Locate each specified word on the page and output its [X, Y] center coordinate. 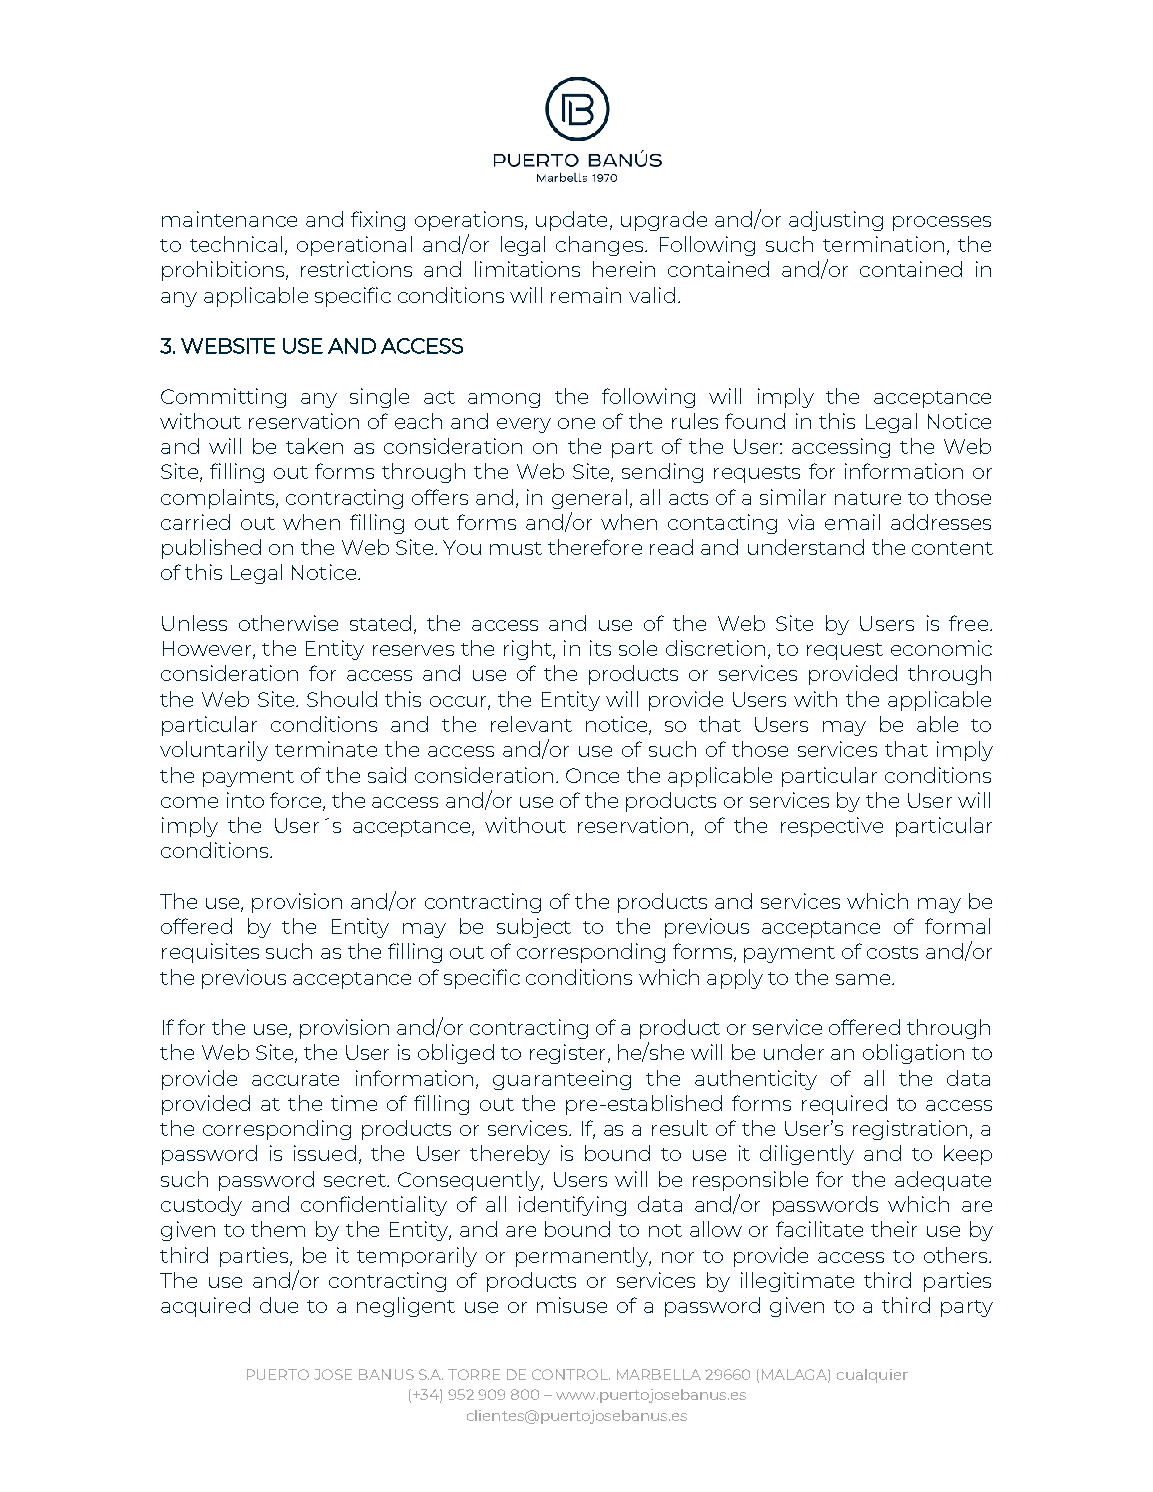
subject [534, 928]
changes [601, 246]
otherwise [288, 623]
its [600, 648]
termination [883, 244]
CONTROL [571, 1374]
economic [941, 648]
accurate [295, 1079]
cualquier [872, 1376]
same [864, 979]
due [279, 1305]
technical [236, 244]
